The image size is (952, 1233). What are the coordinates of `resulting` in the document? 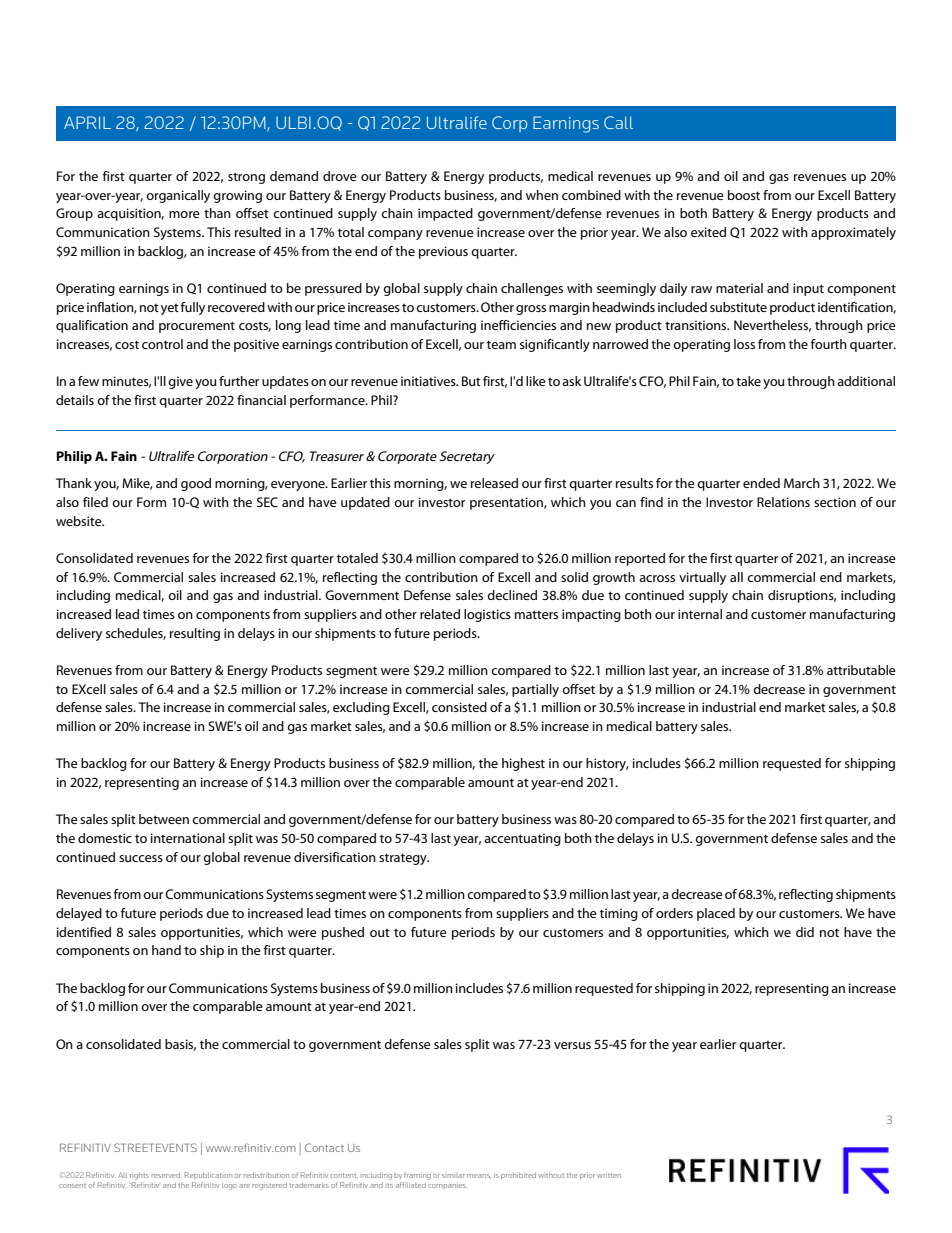 It's located at (195, 634).
